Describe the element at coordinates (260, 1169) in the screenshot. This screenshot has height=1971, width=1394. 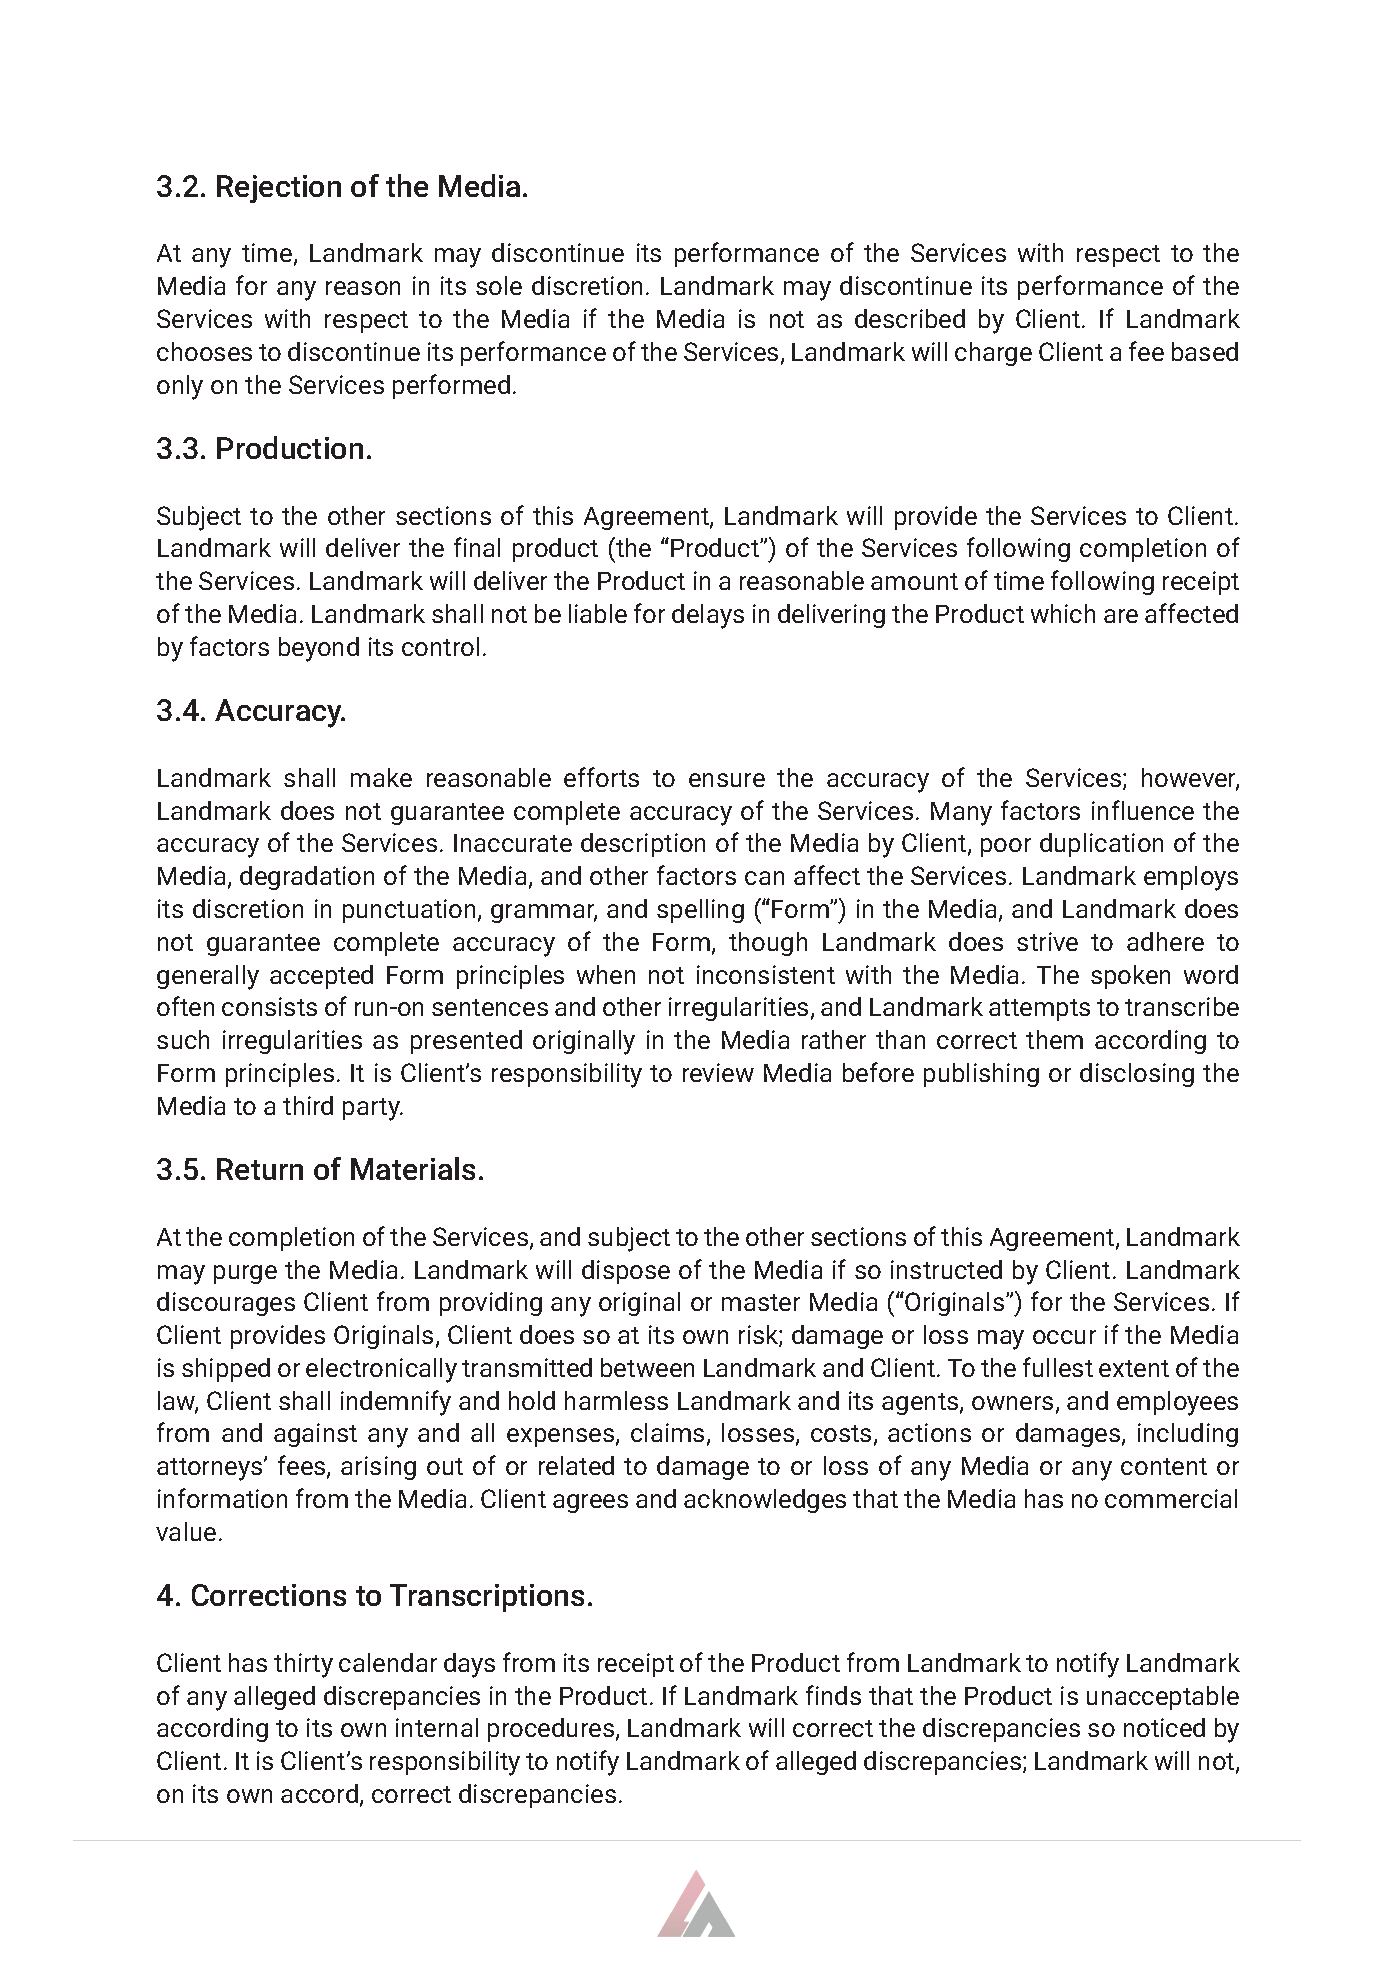
I see `Return` at that location.
